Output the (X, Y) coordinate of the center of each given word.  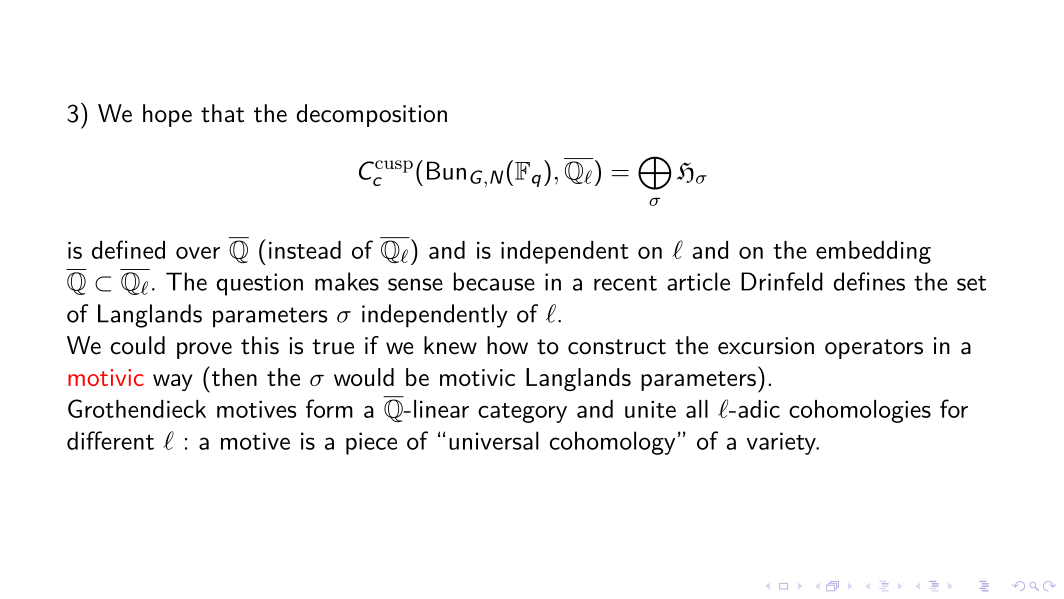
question (260, 284)
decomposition (372, 115)
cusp (394, 166)
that (222, 113)
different (110, 440)
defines (869, 281)
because (494, 281)
